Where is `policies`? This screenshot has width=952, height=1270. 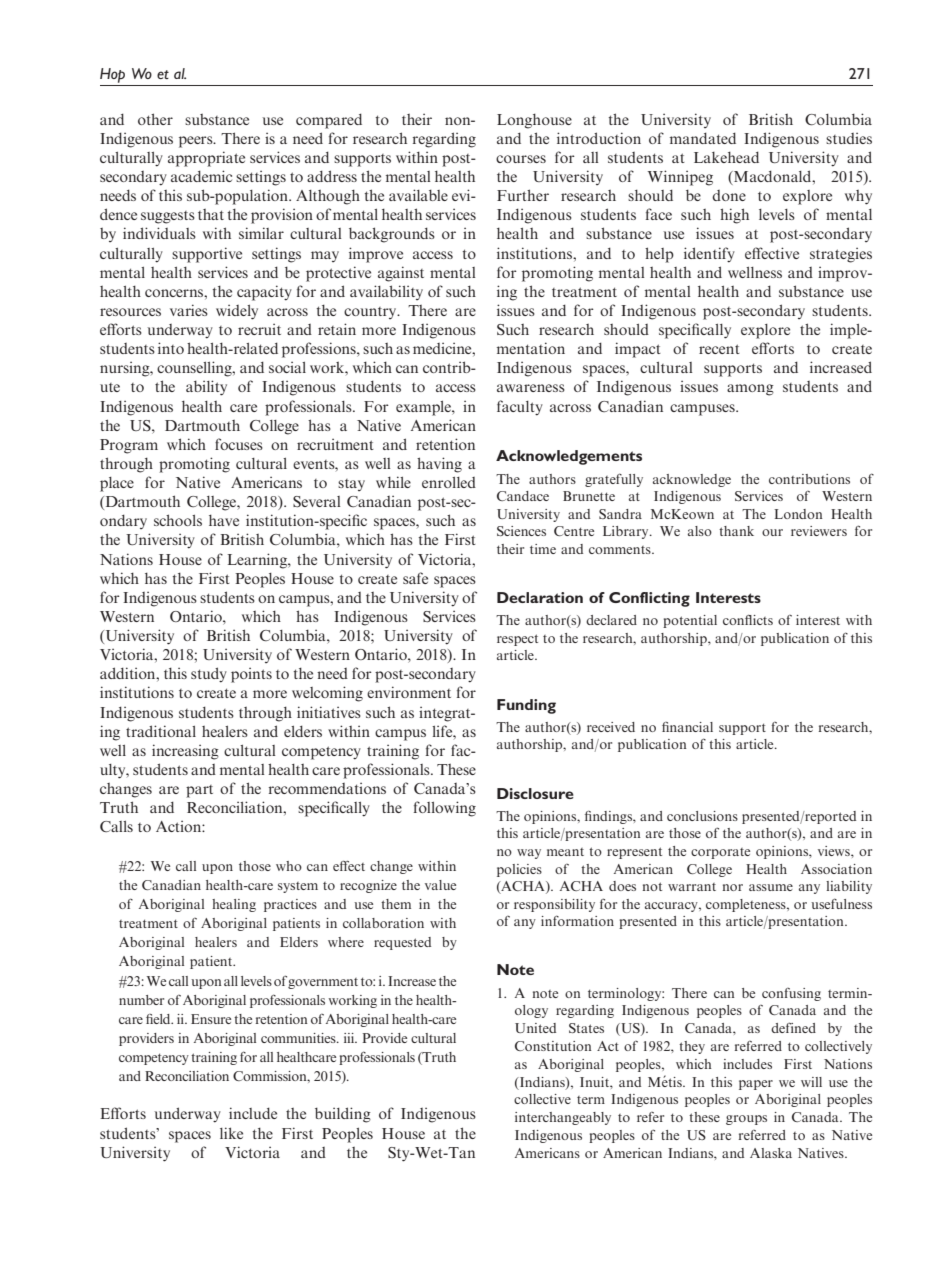
policies is located at coordinates (519, 870).
